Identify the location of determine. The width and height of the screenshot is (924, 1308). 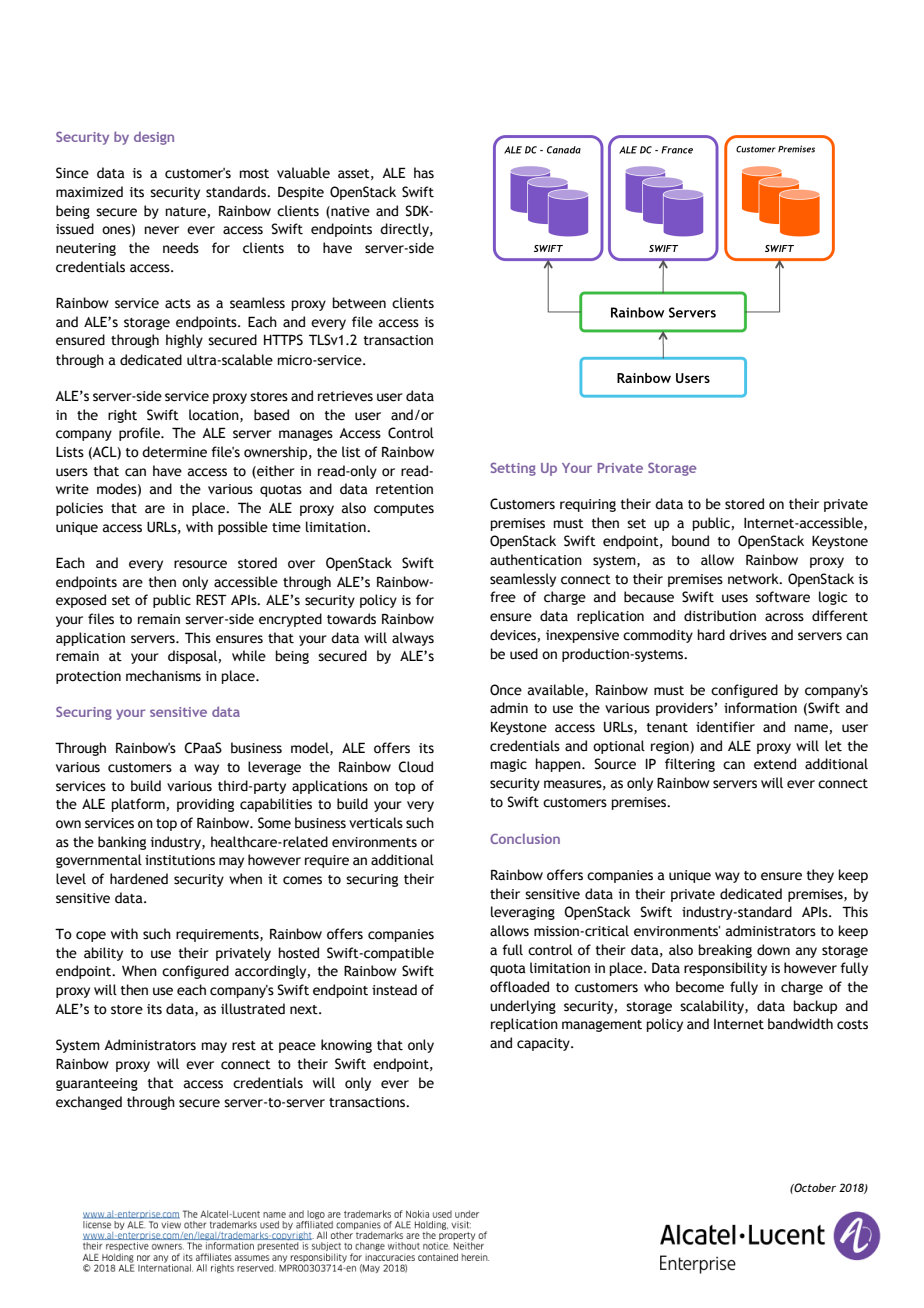
(174, 452).
